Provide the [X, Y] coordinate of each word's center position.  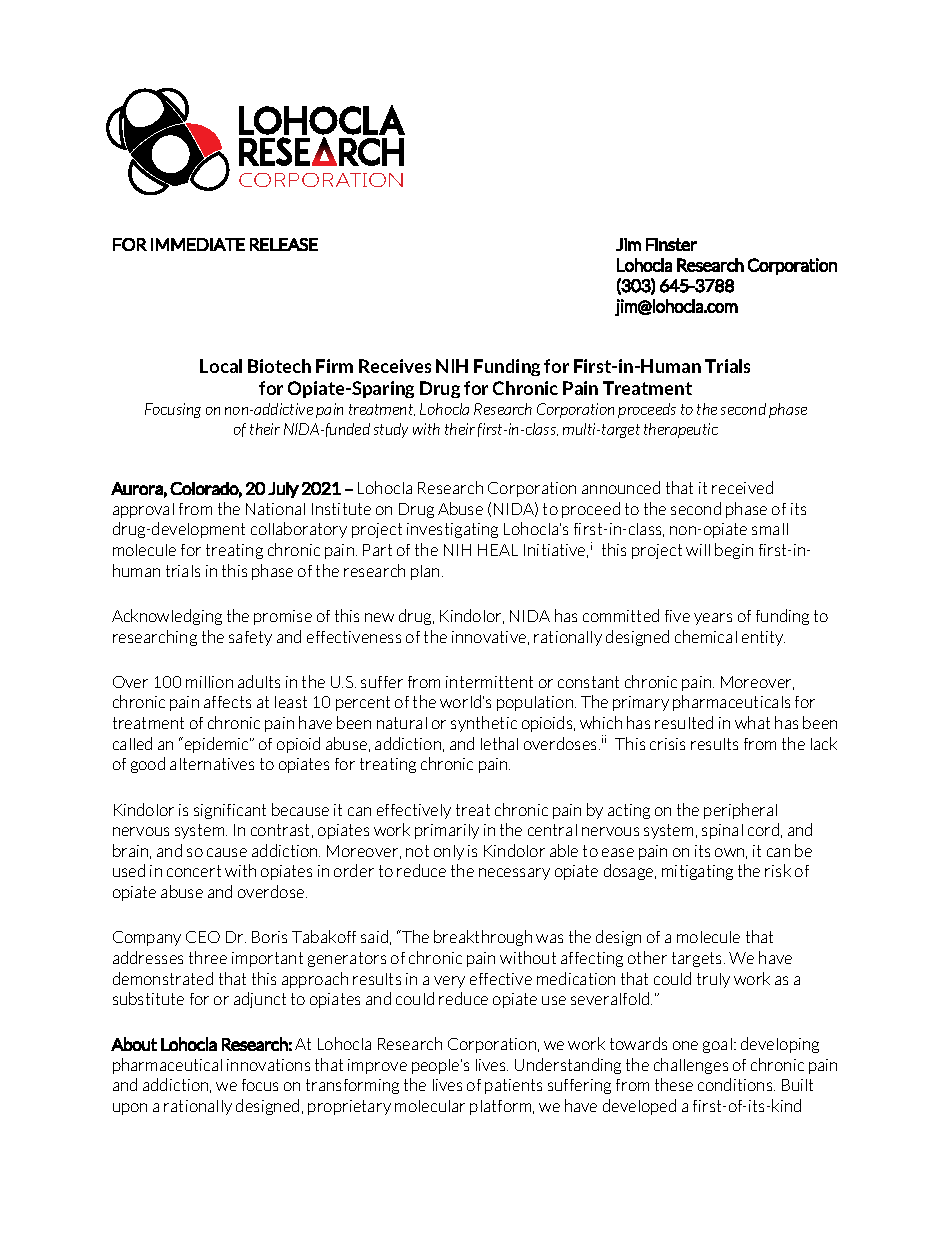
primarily [447, 831]
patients [513, 1086]
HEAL [498, 550]
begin [734, 551]
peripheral [740, 811]
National [275, 509]
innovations [268, 1065]
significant [230, 811]
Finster [671, 244]
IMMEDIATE [198, 244]
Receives [395, 366]
